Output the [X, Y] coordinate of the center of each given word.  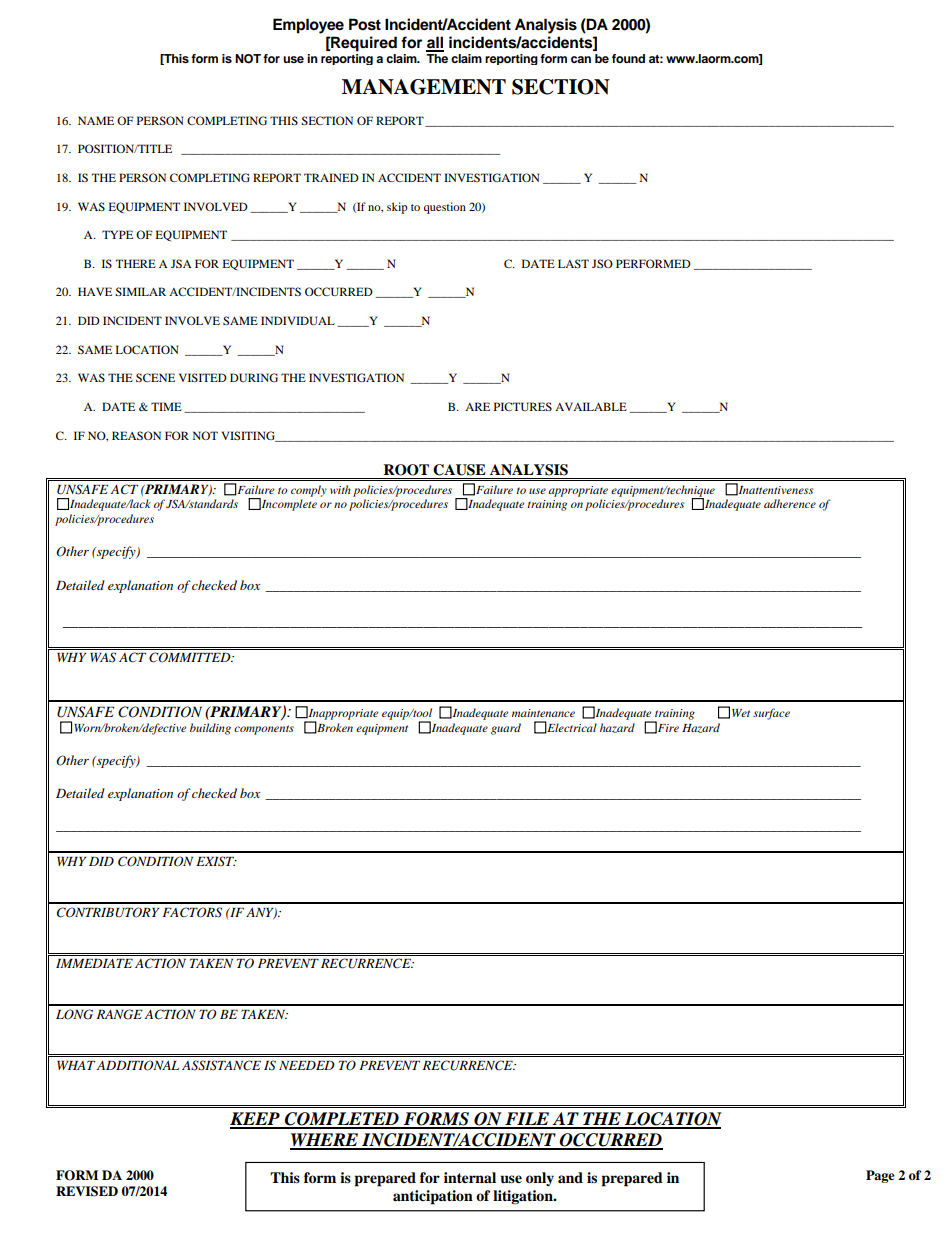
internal [470, 1178]
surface [771, 714]
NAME [96, 120]
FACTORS [192, 912]
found [628, 58]
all [435, 43]
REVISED [87, 1191]
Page [880, 1176]
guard [506, 729]
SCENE [155, 377]
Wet [741, 713]
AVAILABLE [591, 406]
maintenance [543, 713]
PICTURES [523, 406]
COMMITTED [191, 657]
